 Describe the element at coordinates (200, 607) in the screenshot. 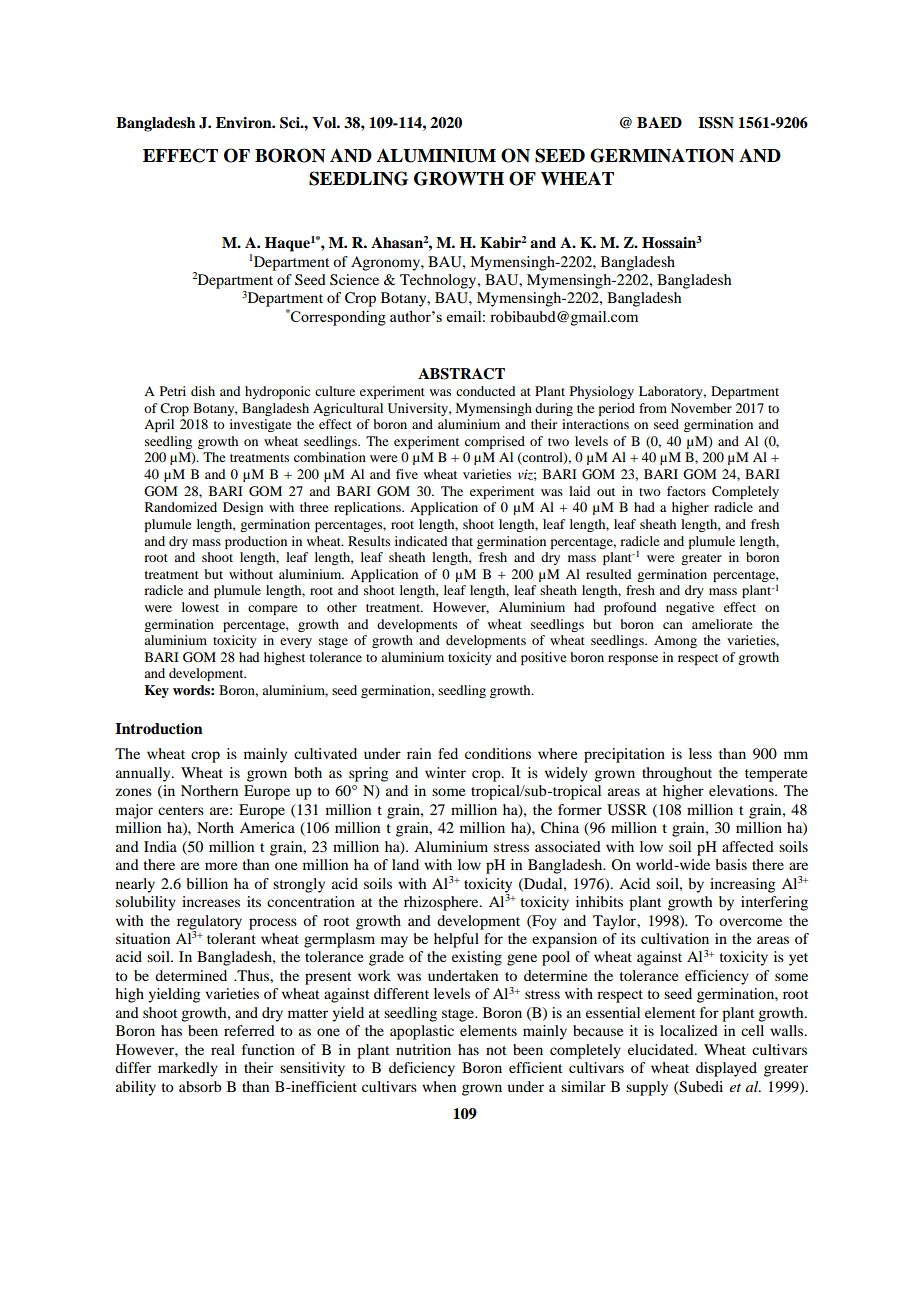

I see `lowest` at that location.
